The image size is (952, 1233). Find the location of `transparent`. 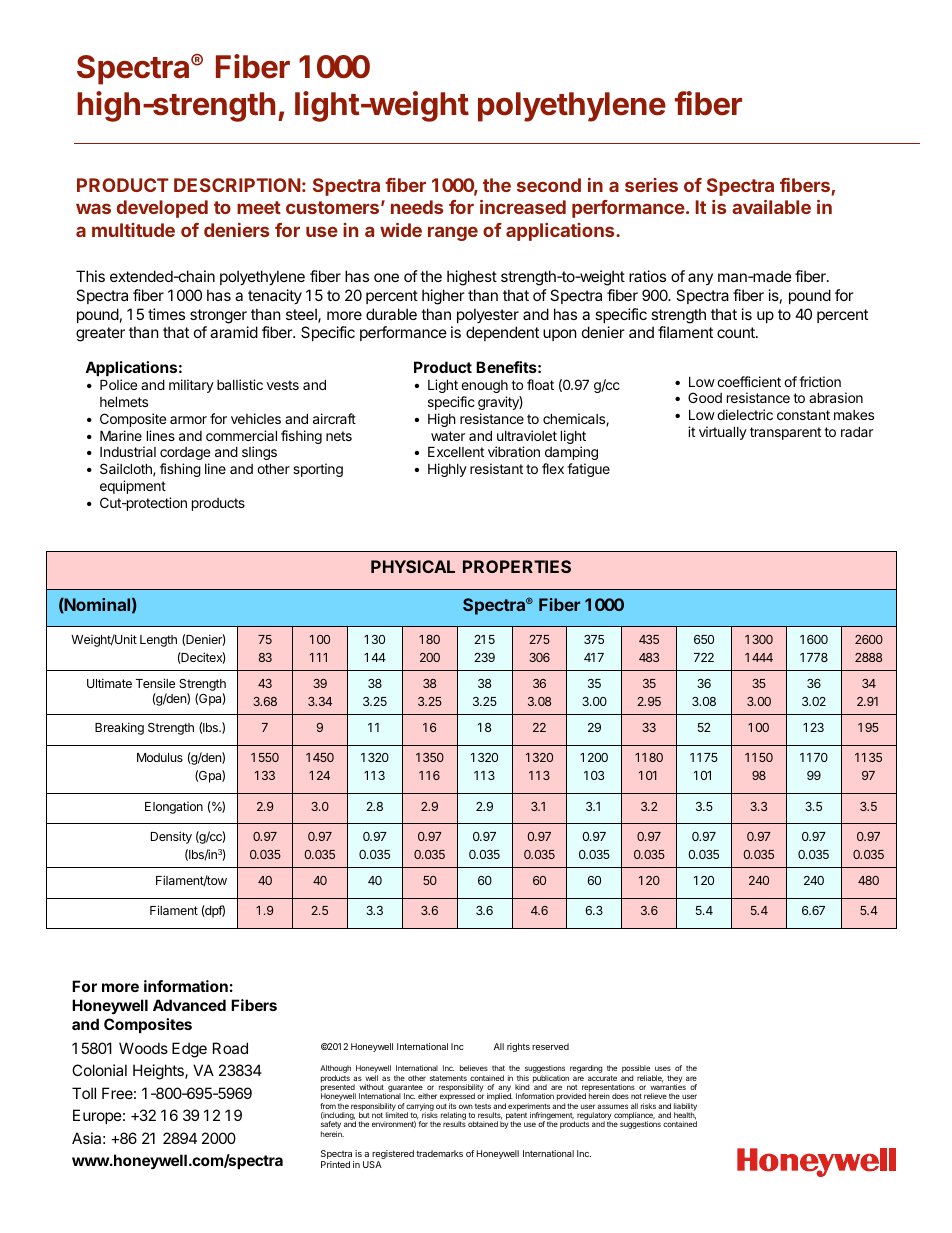

transparent is located at coordinates (785, 433).
